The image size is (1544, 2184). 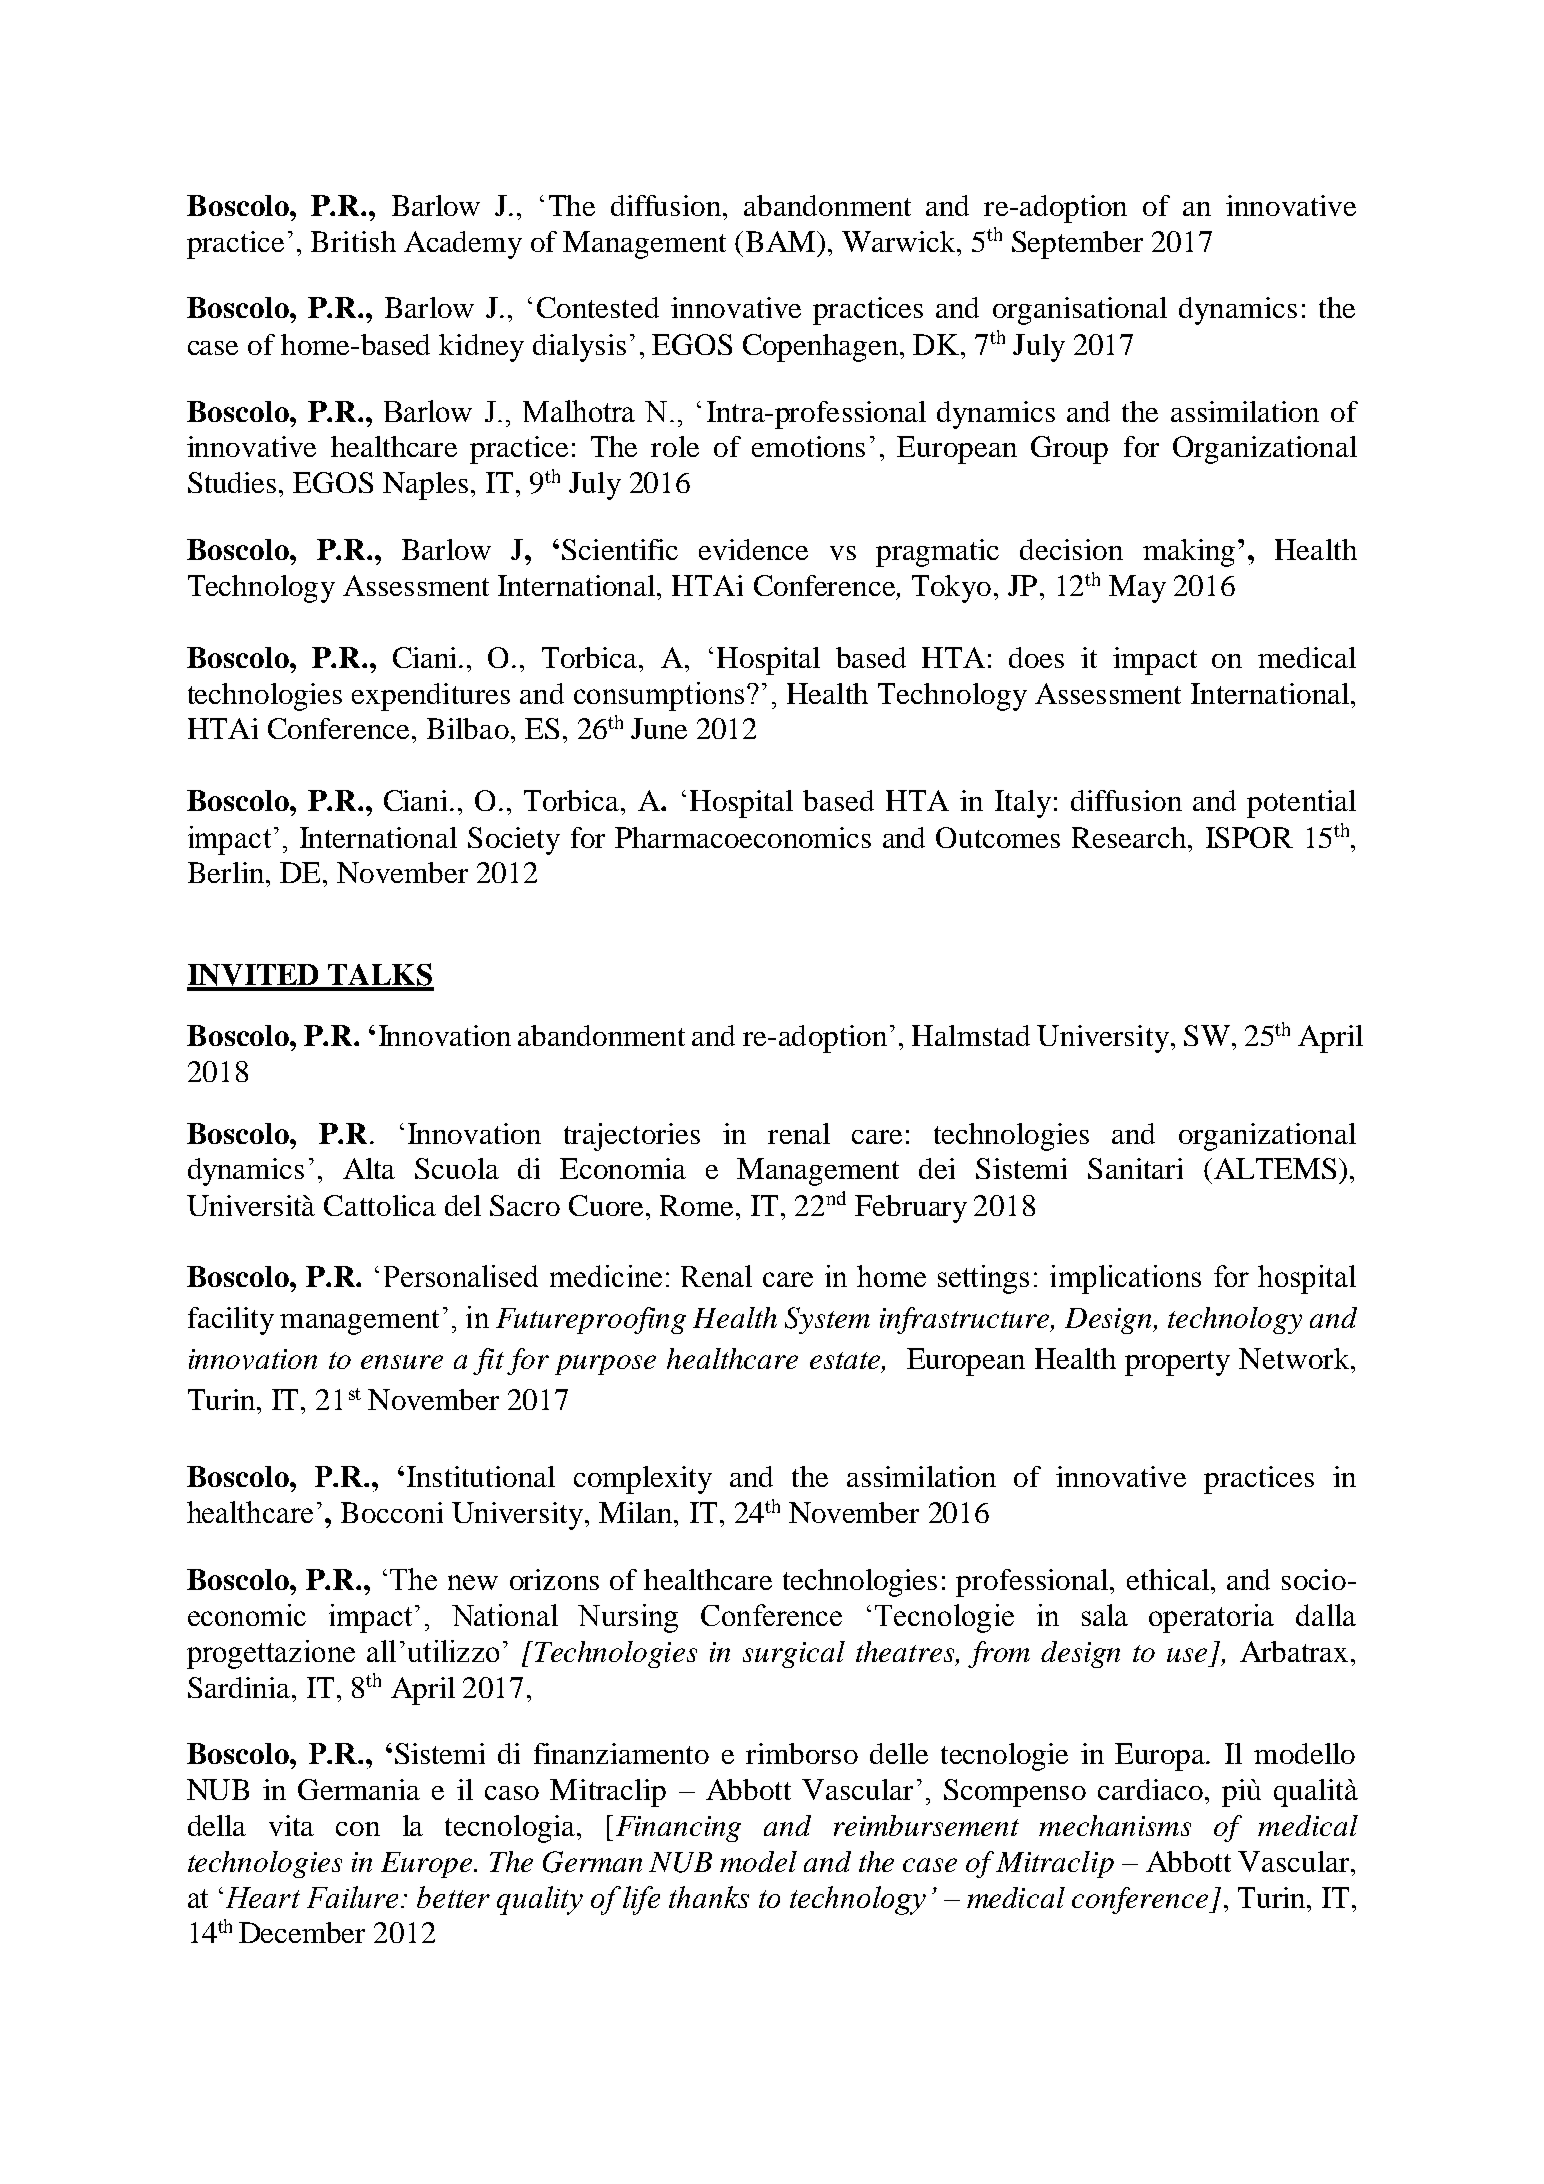 I want to click on Alta, so click(x=369, y=1168).
